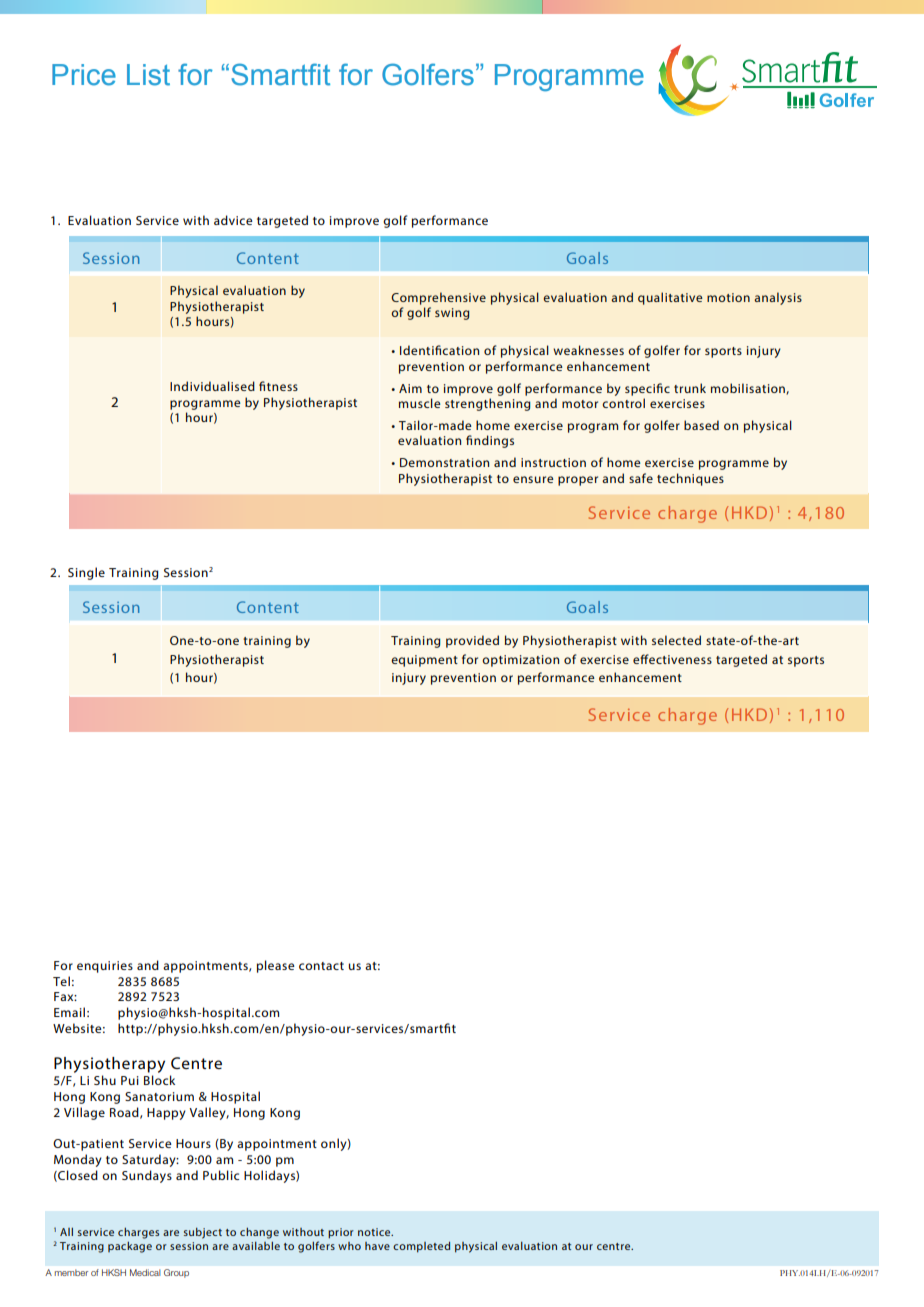  Describe the element at coordinates (424, 661) in the image. I see `equipment` at that location.
